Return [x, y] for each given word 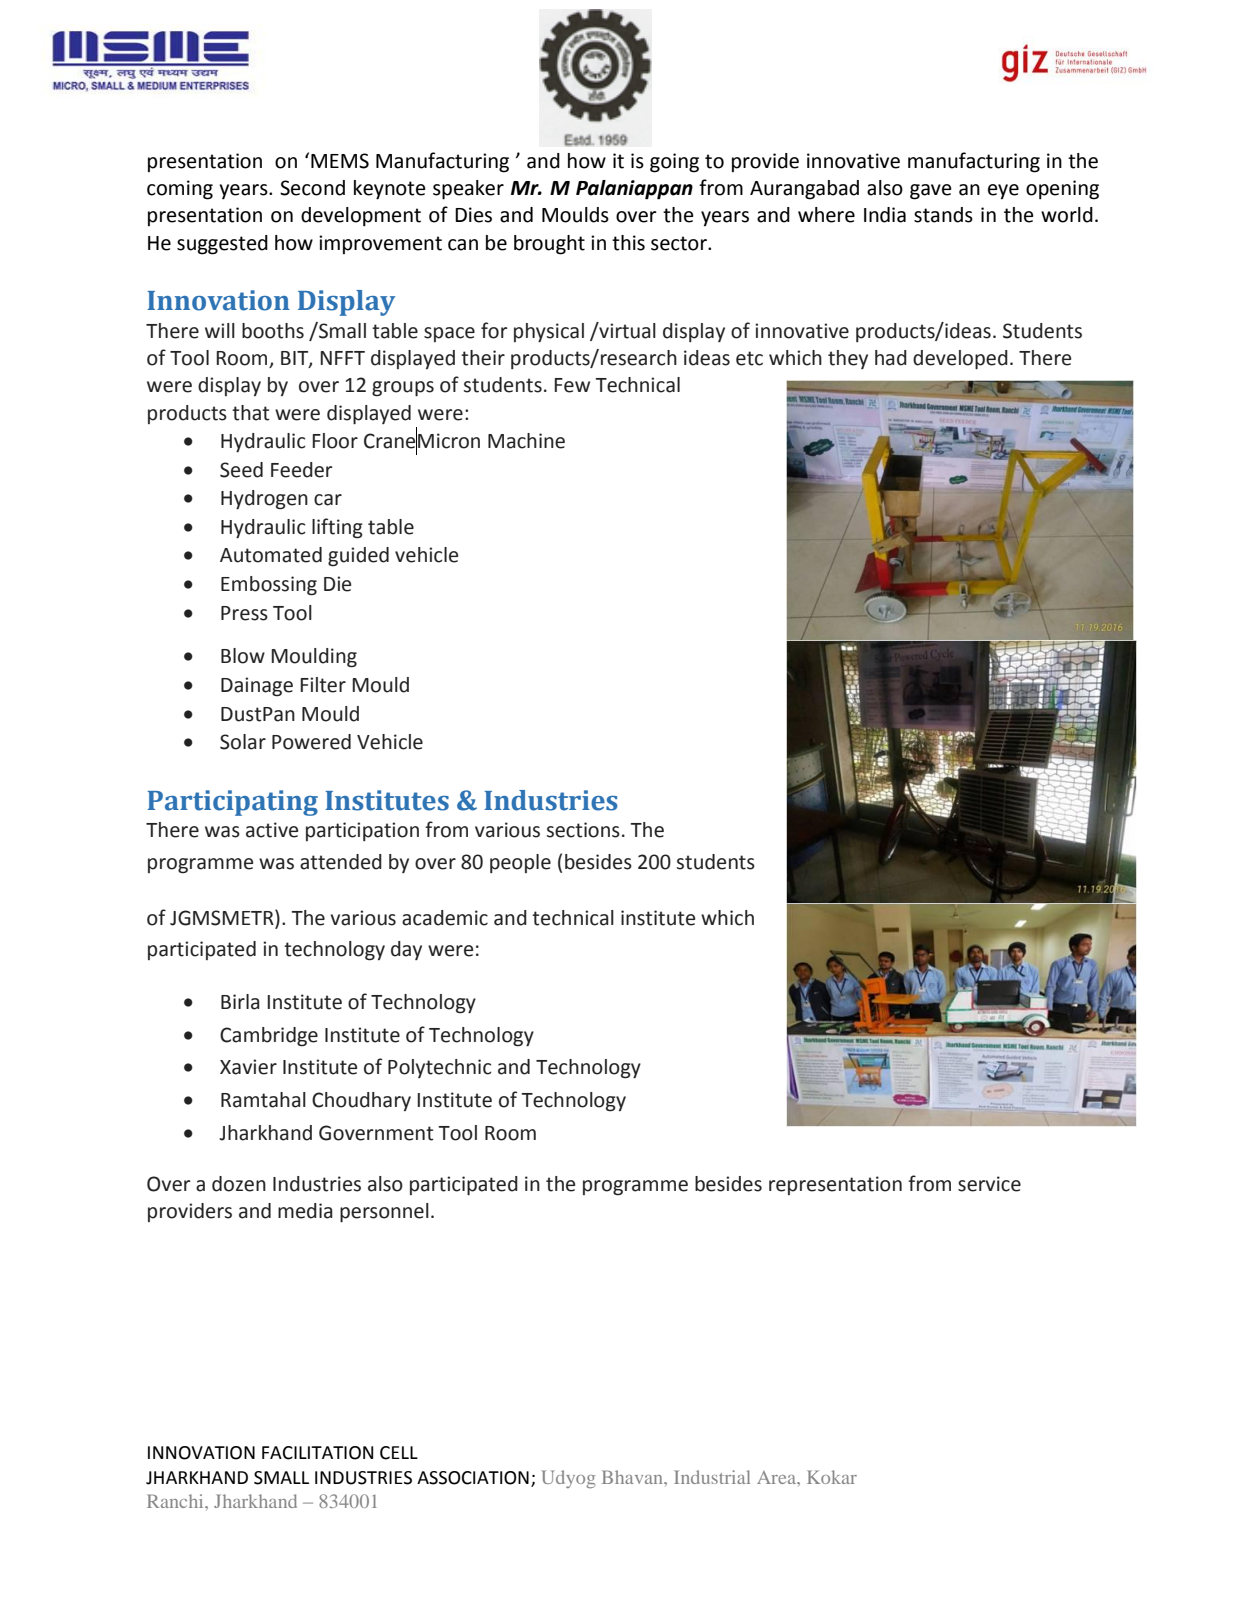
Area [777, 1477]
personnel [384, 1212]
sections [583, 830]
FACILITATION [317, 1453]
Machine [526, 441]
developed [960, 359]
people [520, 863]
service [989, 1184]
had [891, 358]
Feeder [302, 470]
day [406, 950]
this [628, 243]
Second [312, 188]
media [305, 1211]
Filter [323, 685]
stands [943, 215]
